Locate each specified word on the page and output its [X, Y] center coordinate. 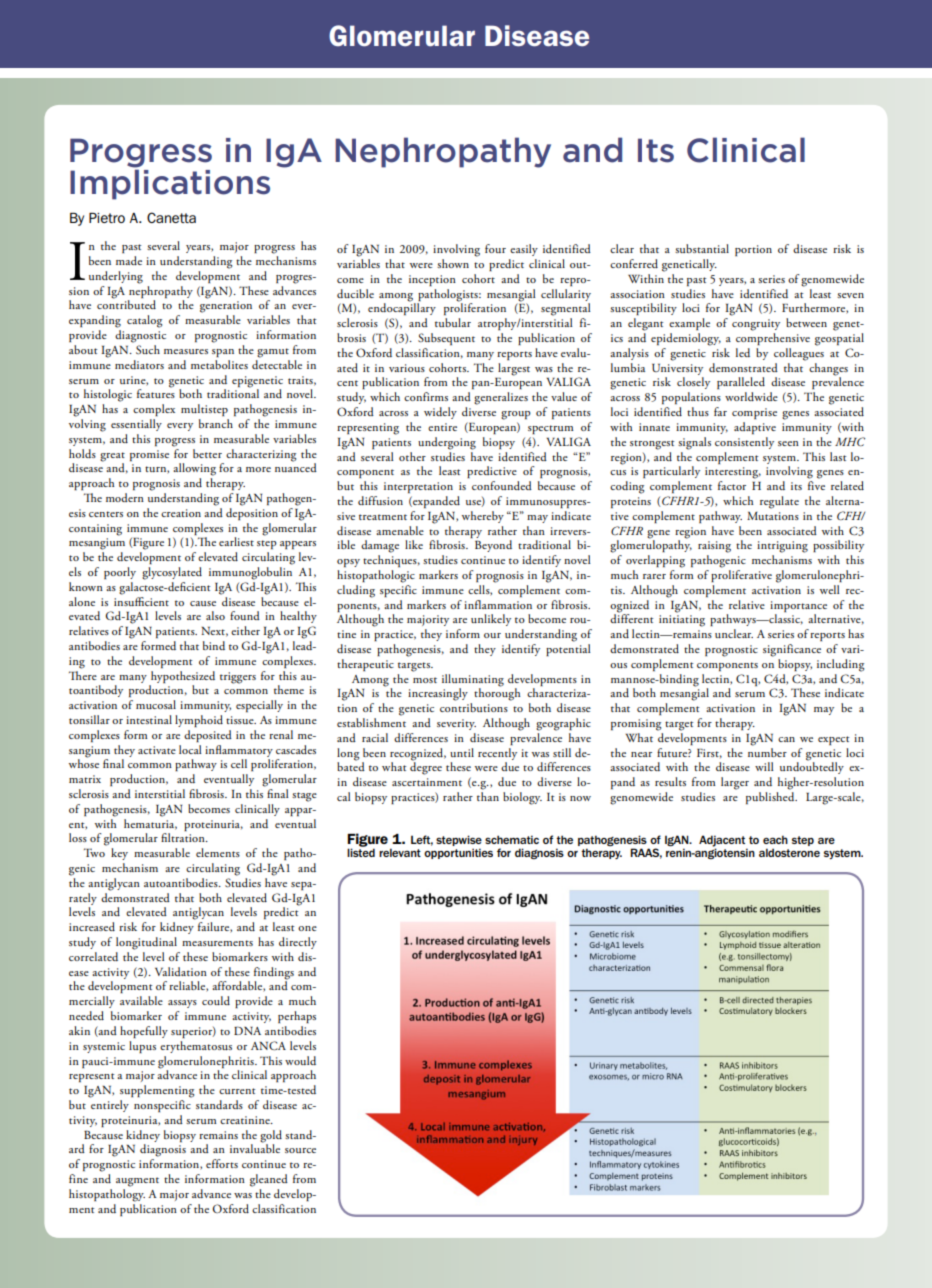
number [767, 751]
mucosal [156, 704]
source [300, 1150]
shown [453, 263]
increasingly [438, 694]
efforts [222, 1163]
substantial [702, 248]
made [129, 260]
